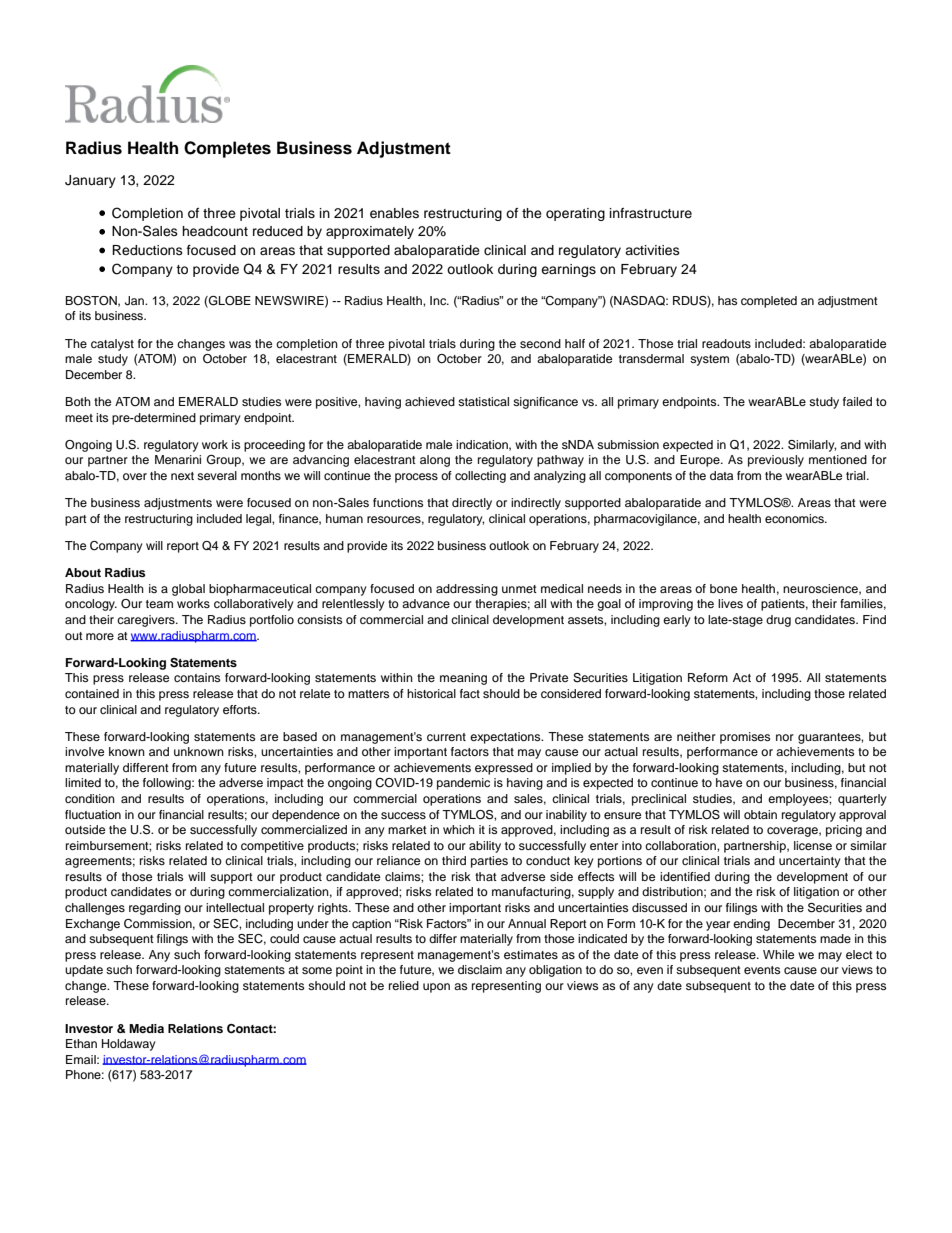 The image size is (952, 1233). What do you see at coordinates (651, 213) in the screenshot?
I see `infrastructure` at bounding box center [651, 213].
